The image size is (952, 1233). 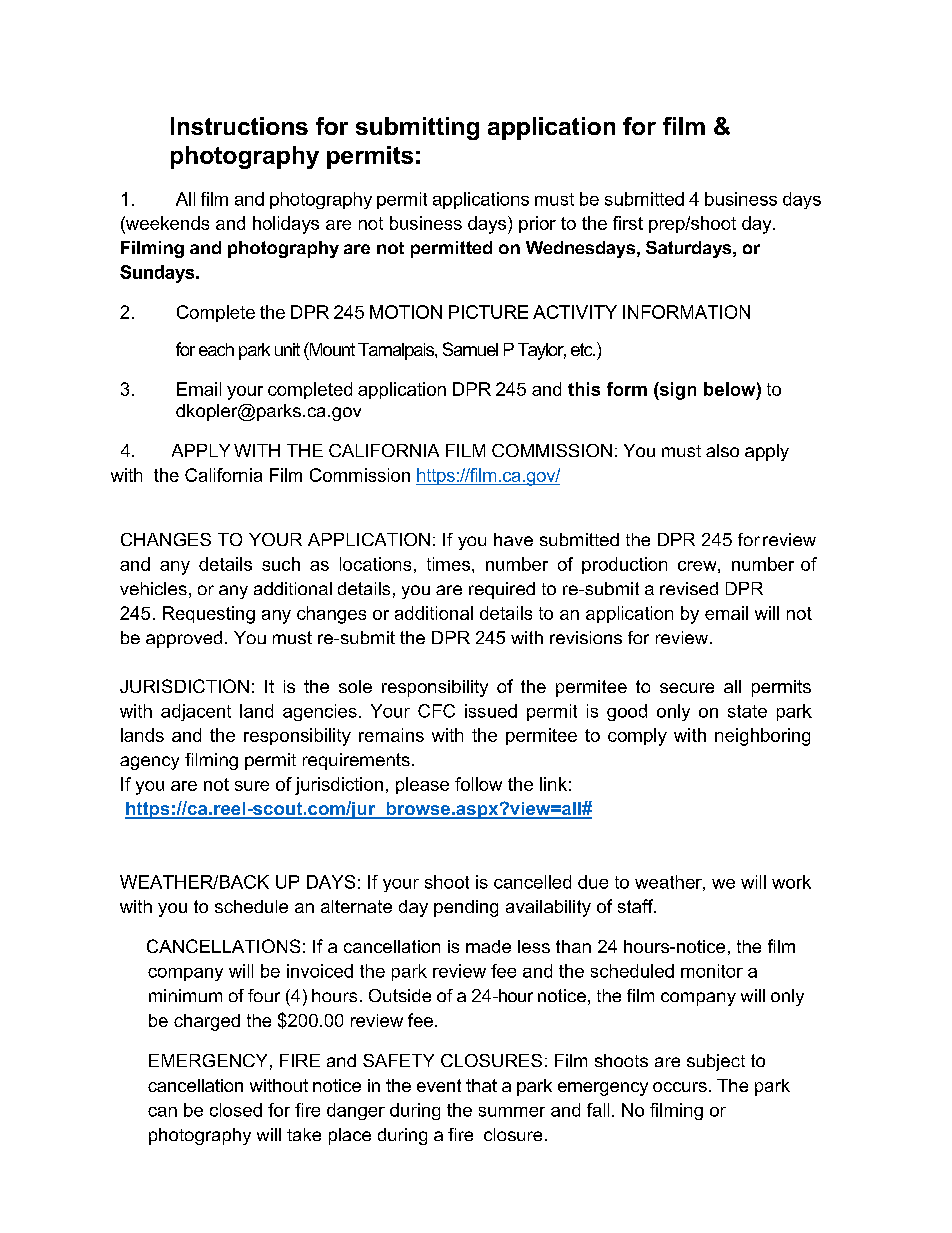 I want to click on Taylor, so click(x=542, y=351).
